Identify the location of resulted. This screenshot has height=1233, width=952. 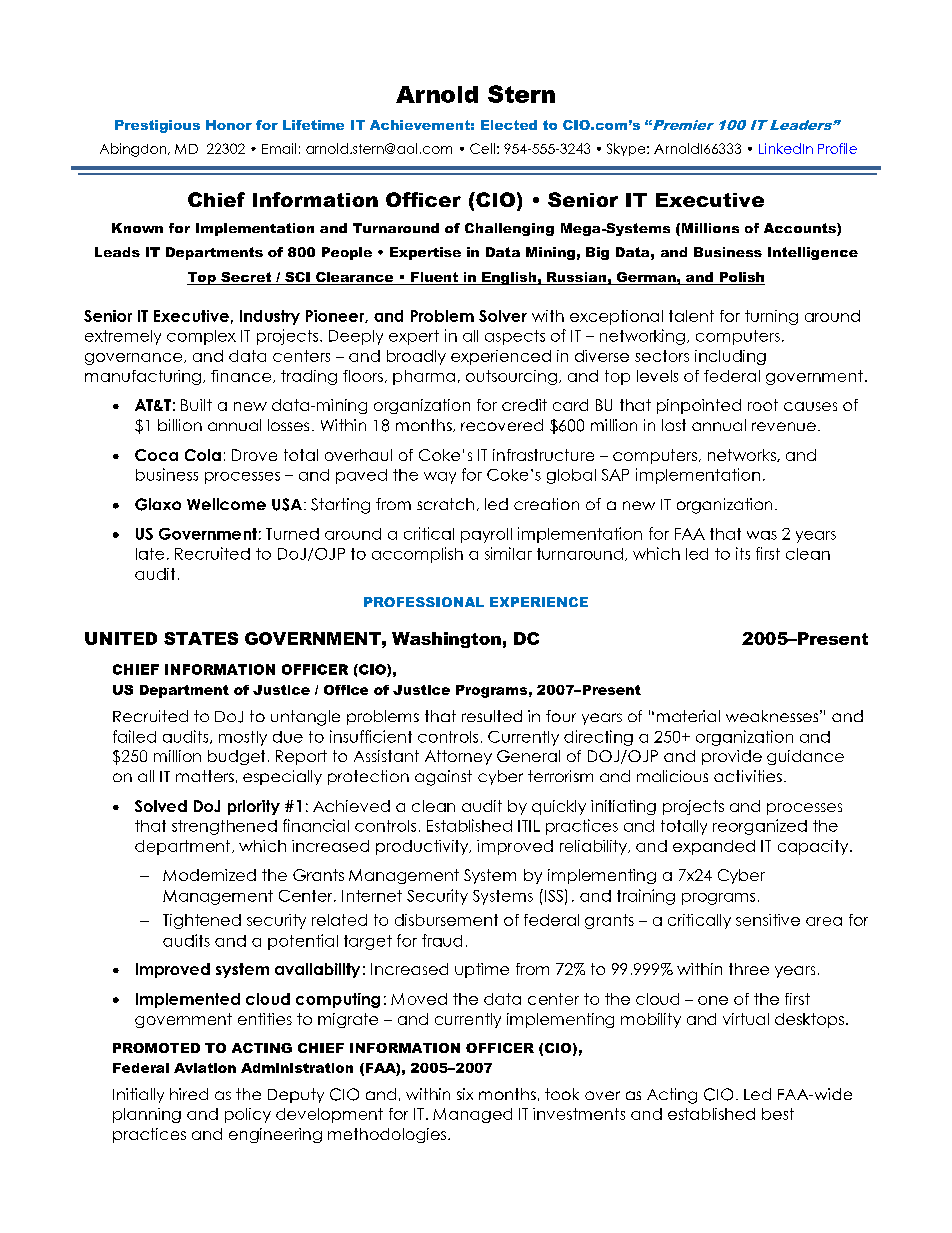
(492, 716).
